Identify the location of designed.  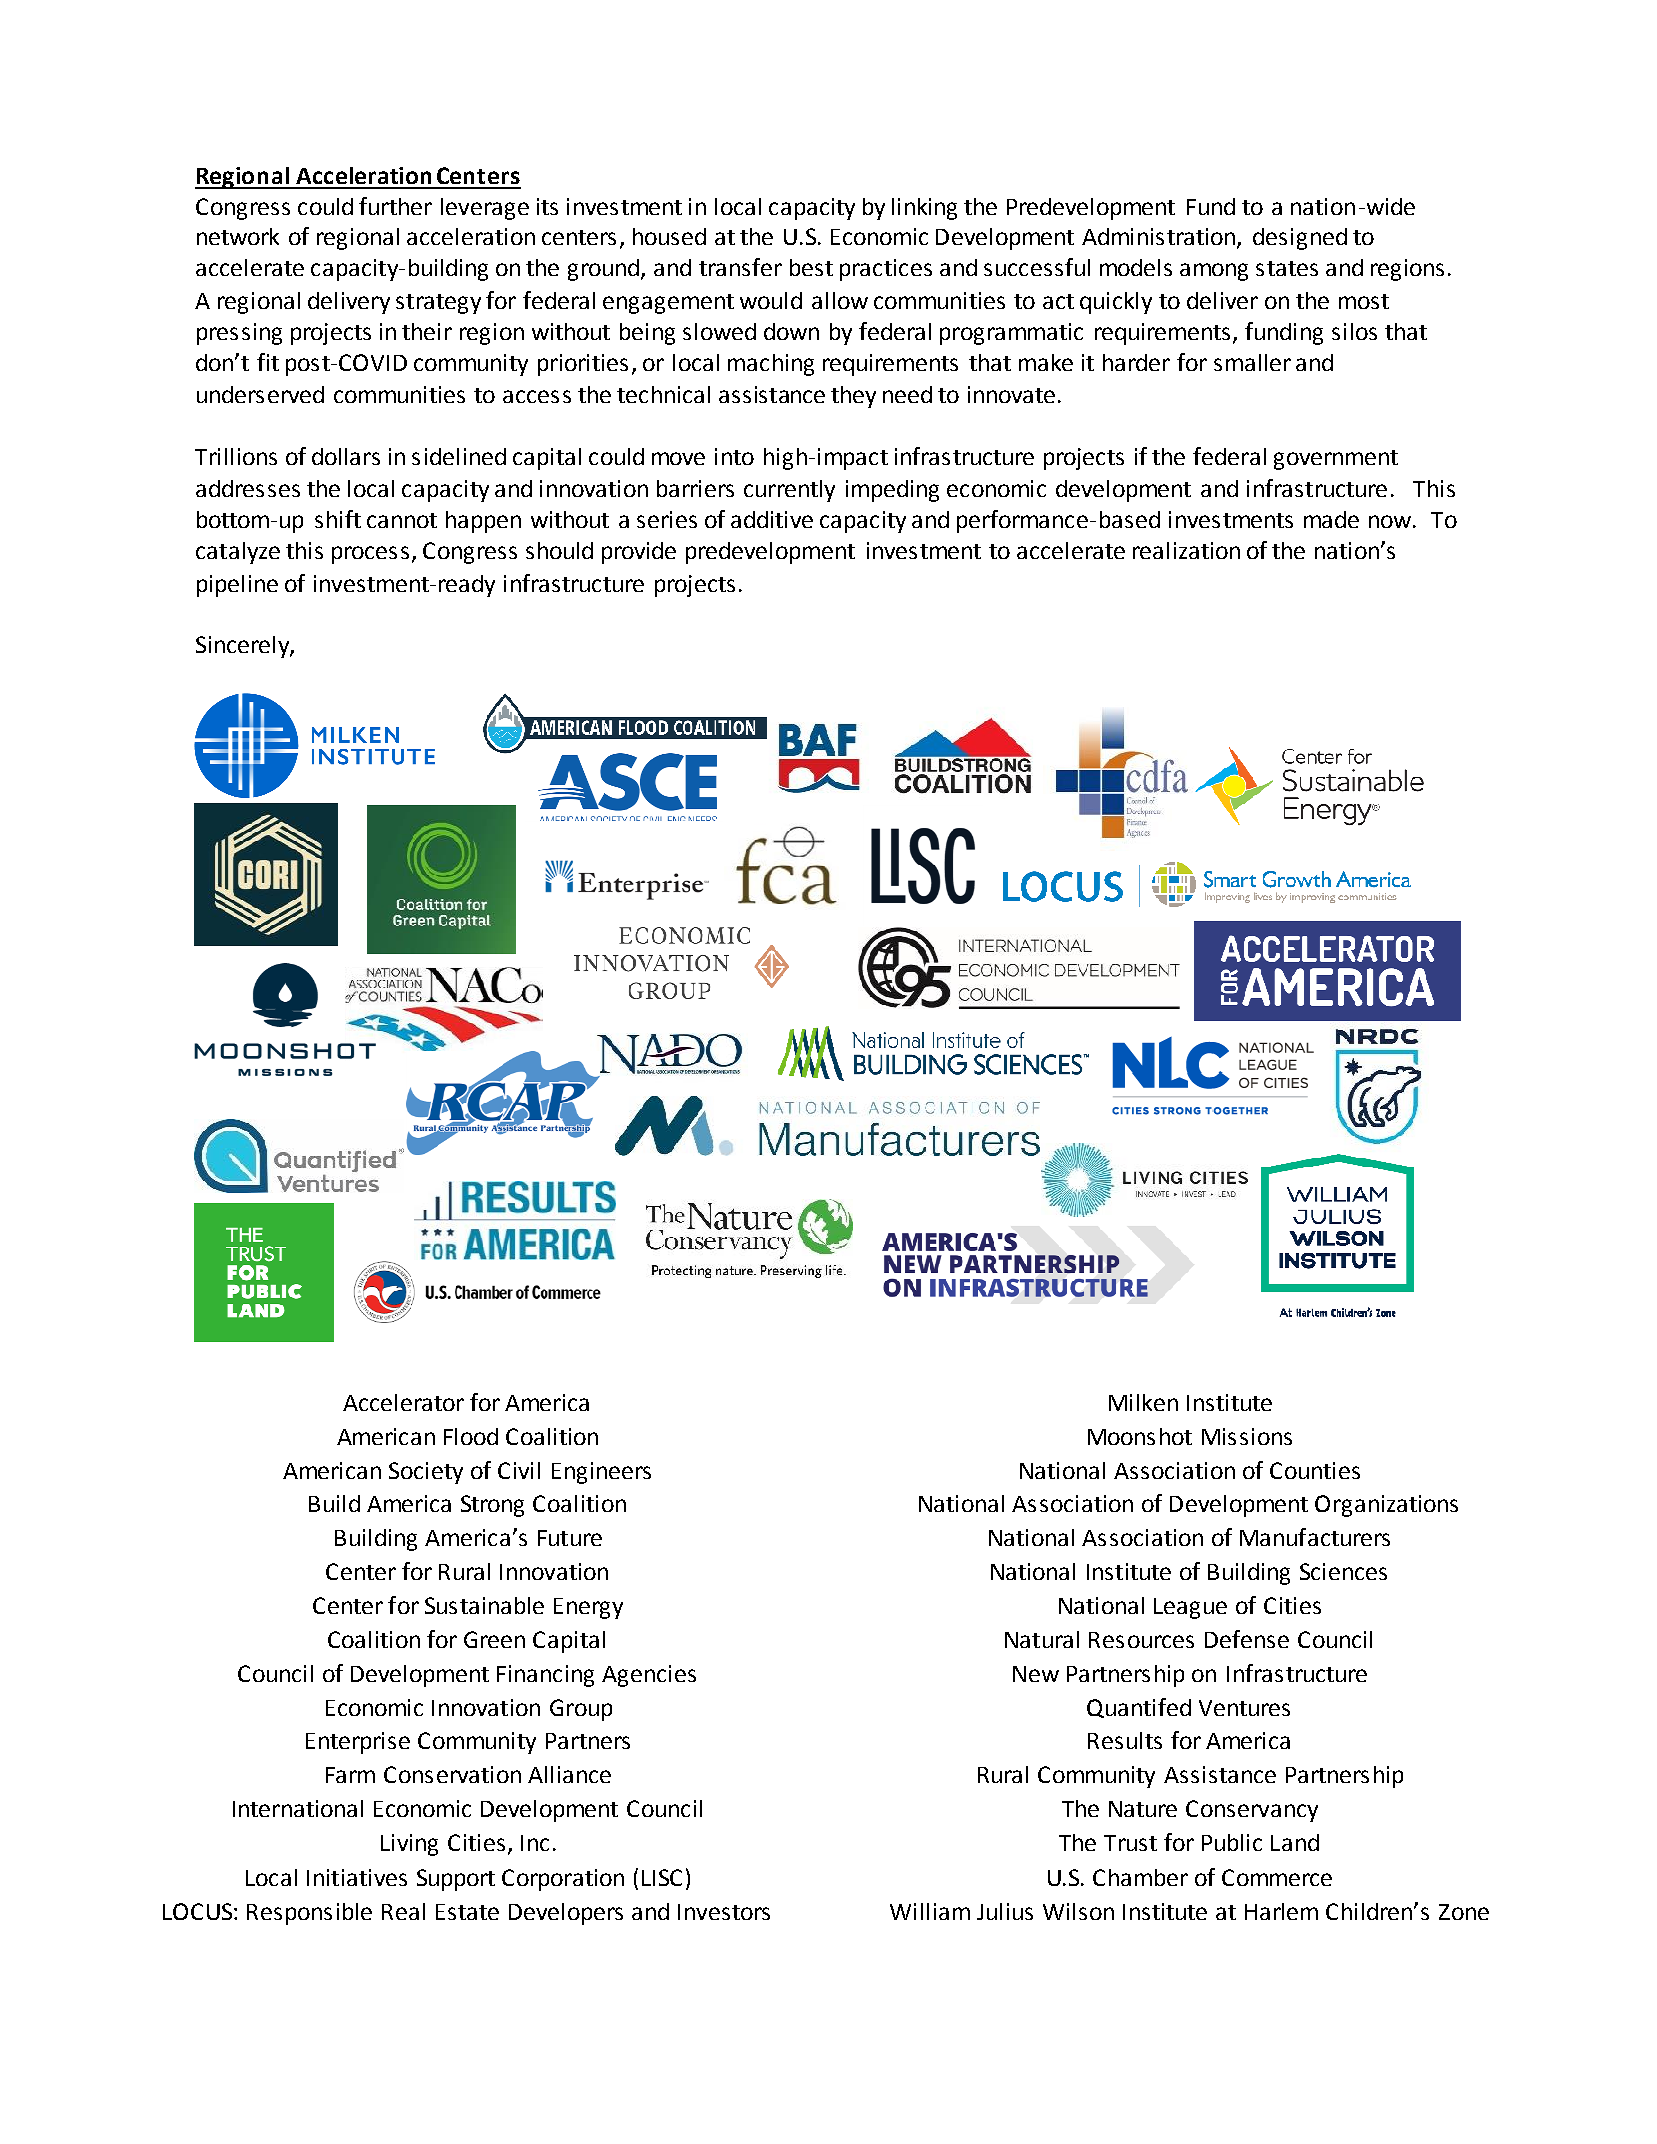
(1300, 239).
